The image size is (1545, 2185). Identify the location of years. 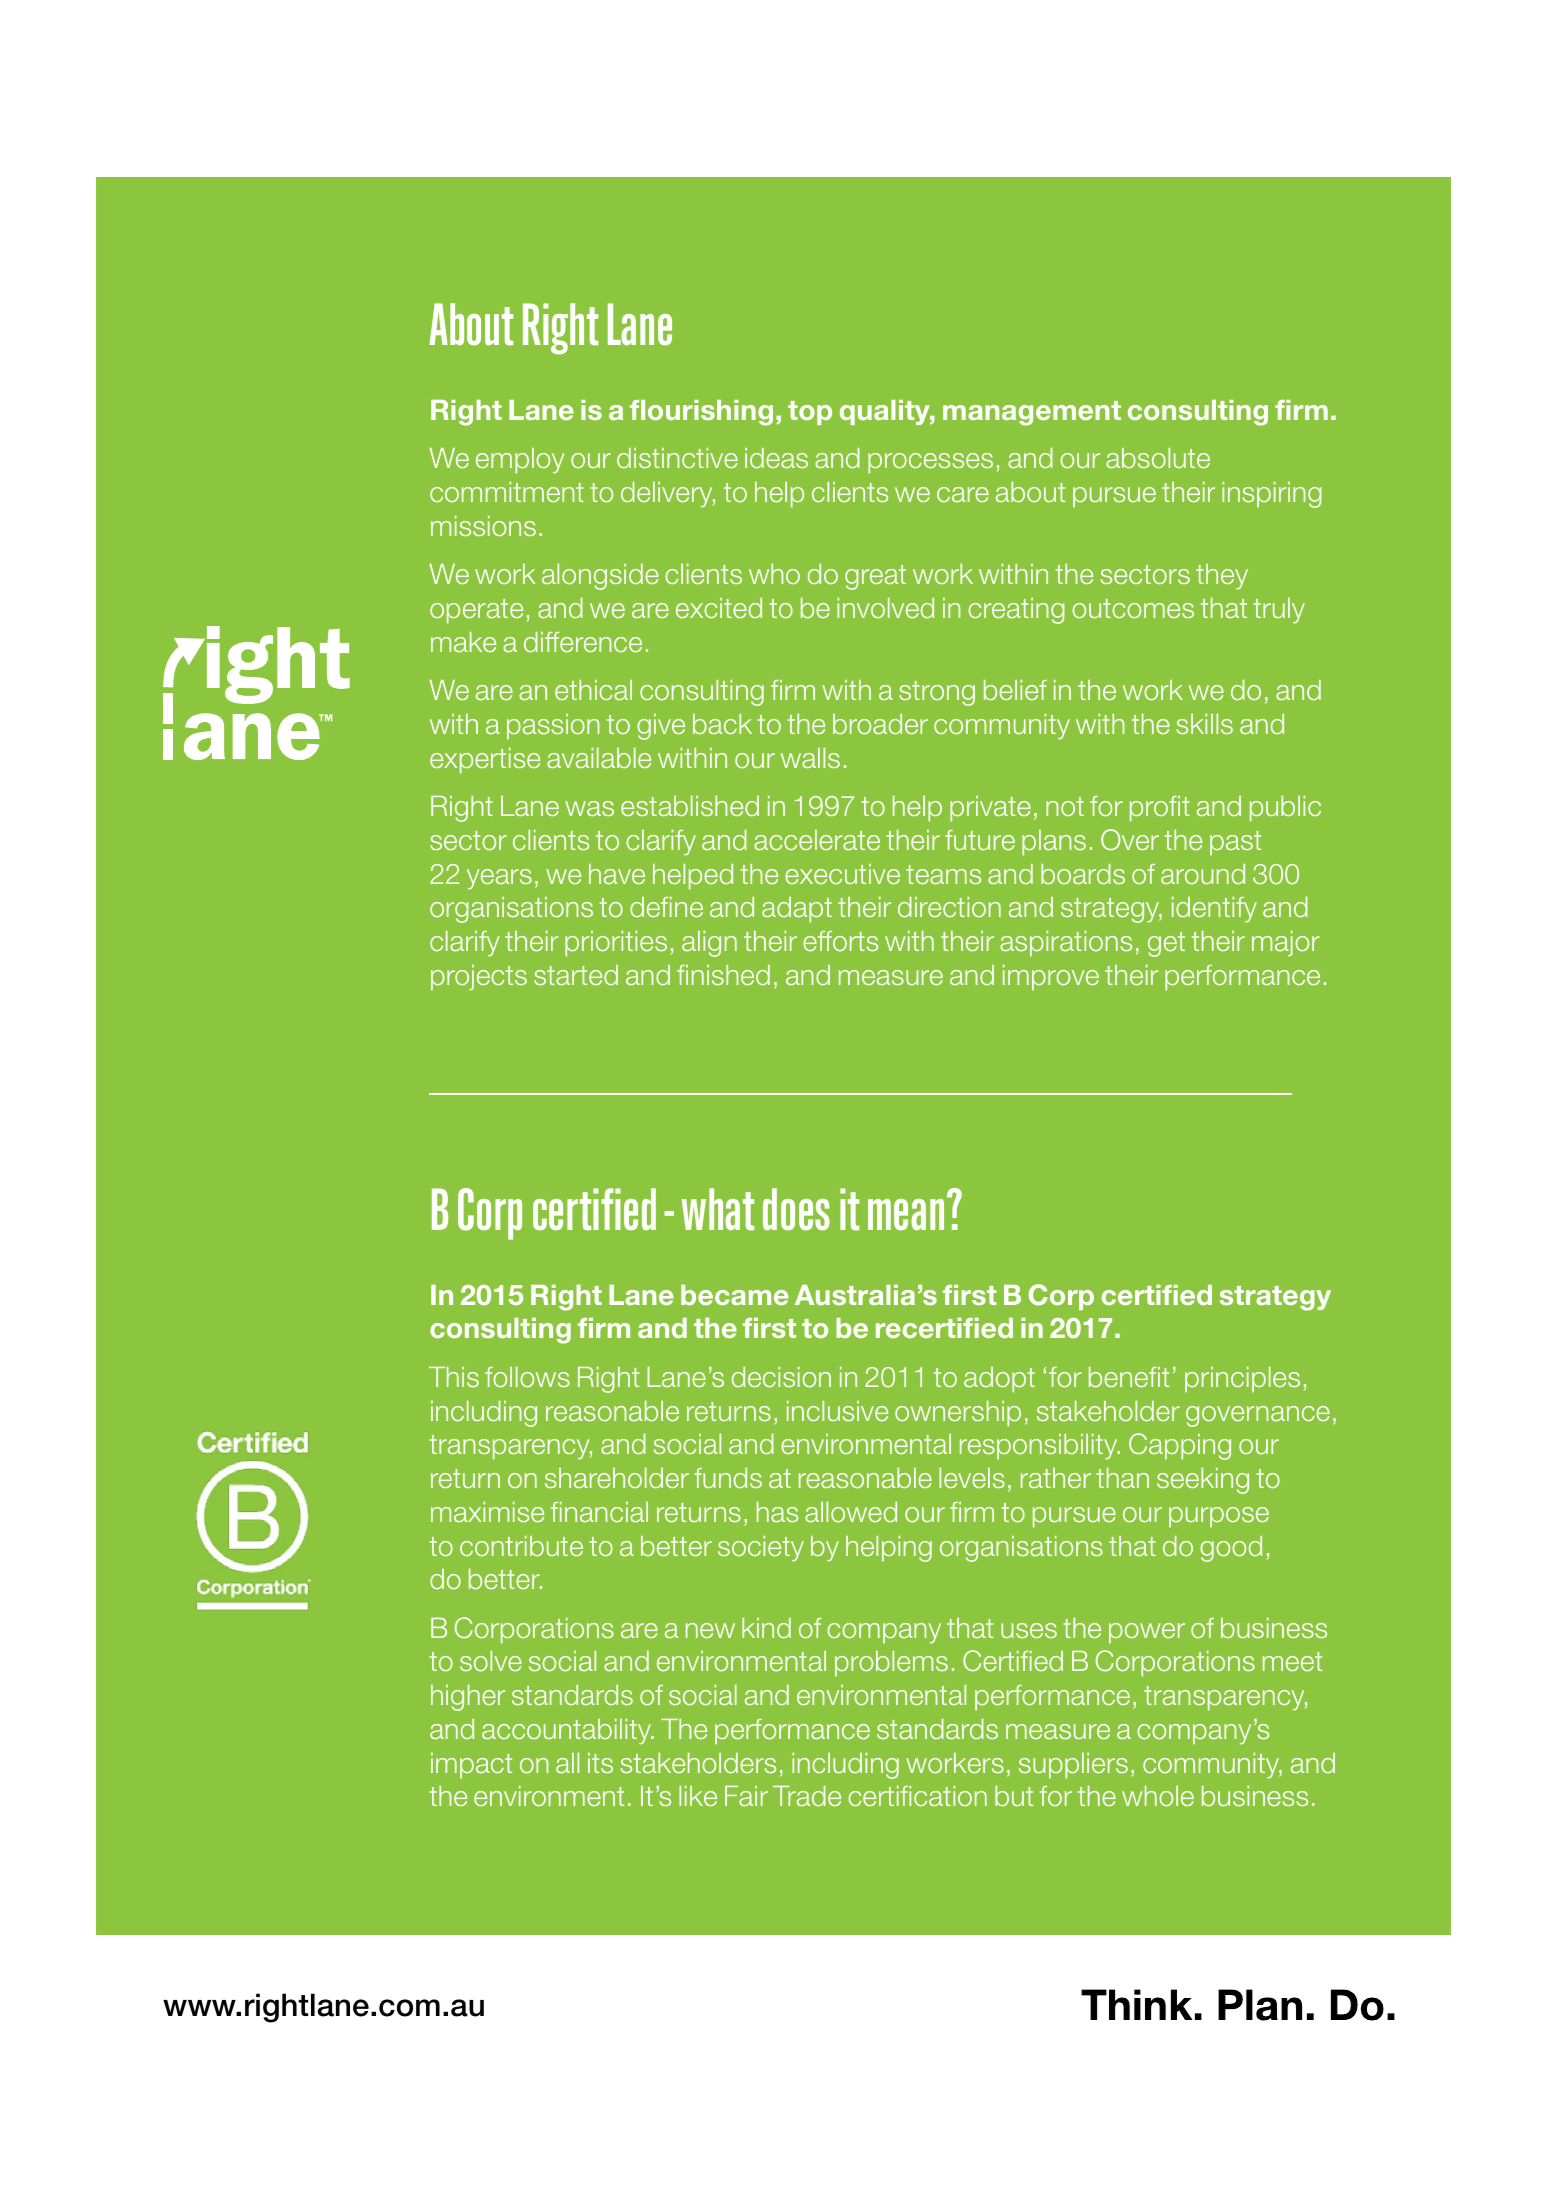
(499, 879).
